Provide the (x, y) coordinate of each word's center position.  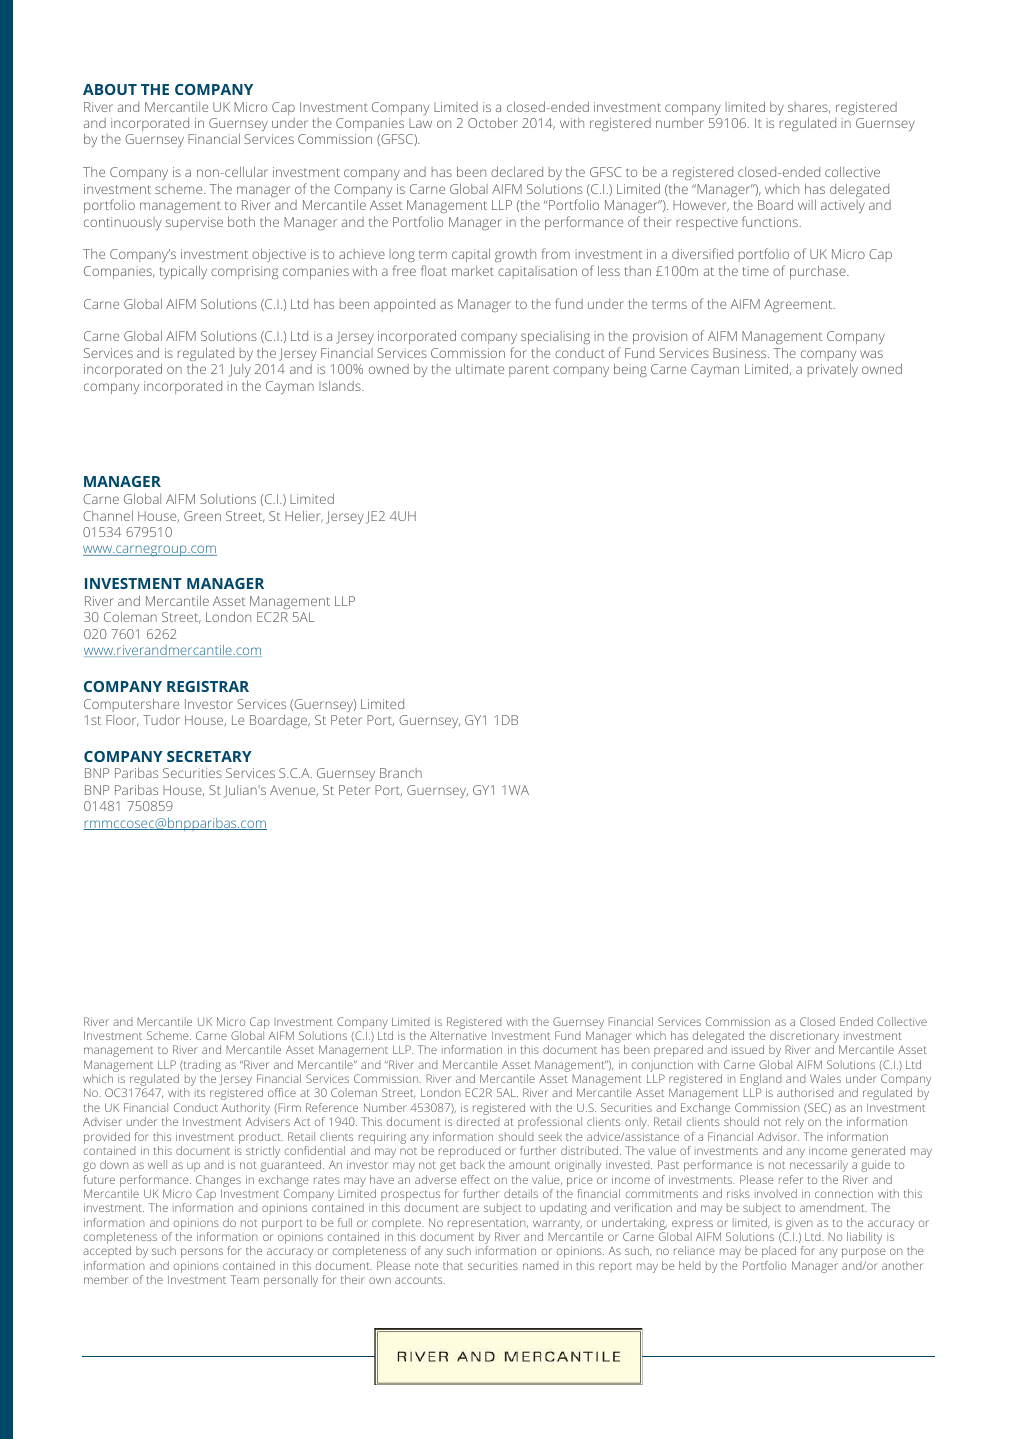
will (807, 205)
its (200, 1093)
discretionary (804, 1038)
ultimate (480, 369)
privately (833, 370)
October (493, 123)
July (240, 370)
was (871, 354)
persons (202, 1253)
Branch (401, 773)
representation (488, 1224)
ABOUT (110, 89)
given (799, 1225)
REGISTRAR (208, 686)
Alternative (458, 1035)
